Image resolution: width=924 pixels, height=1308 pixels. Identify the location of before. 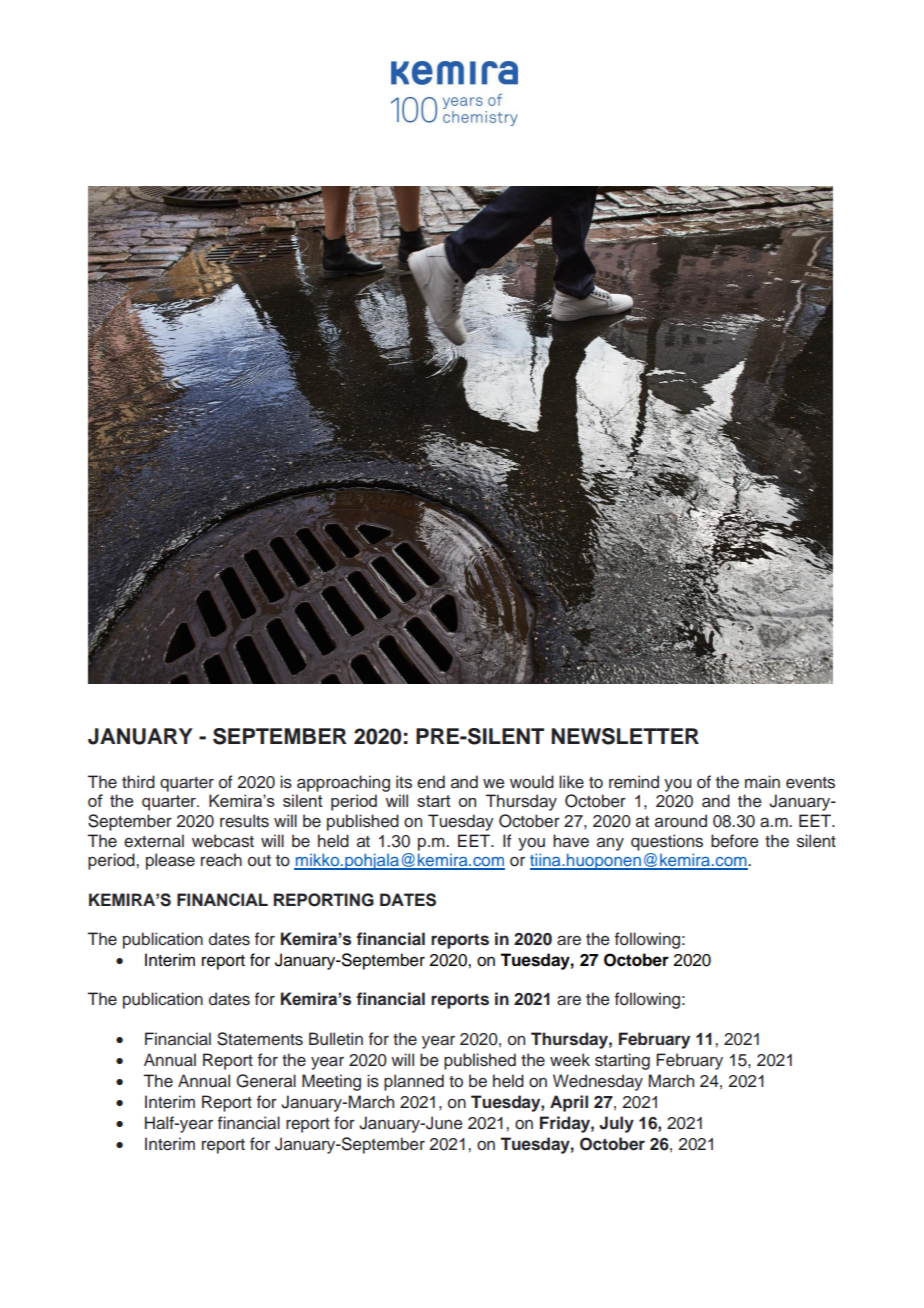
(735, 841).
